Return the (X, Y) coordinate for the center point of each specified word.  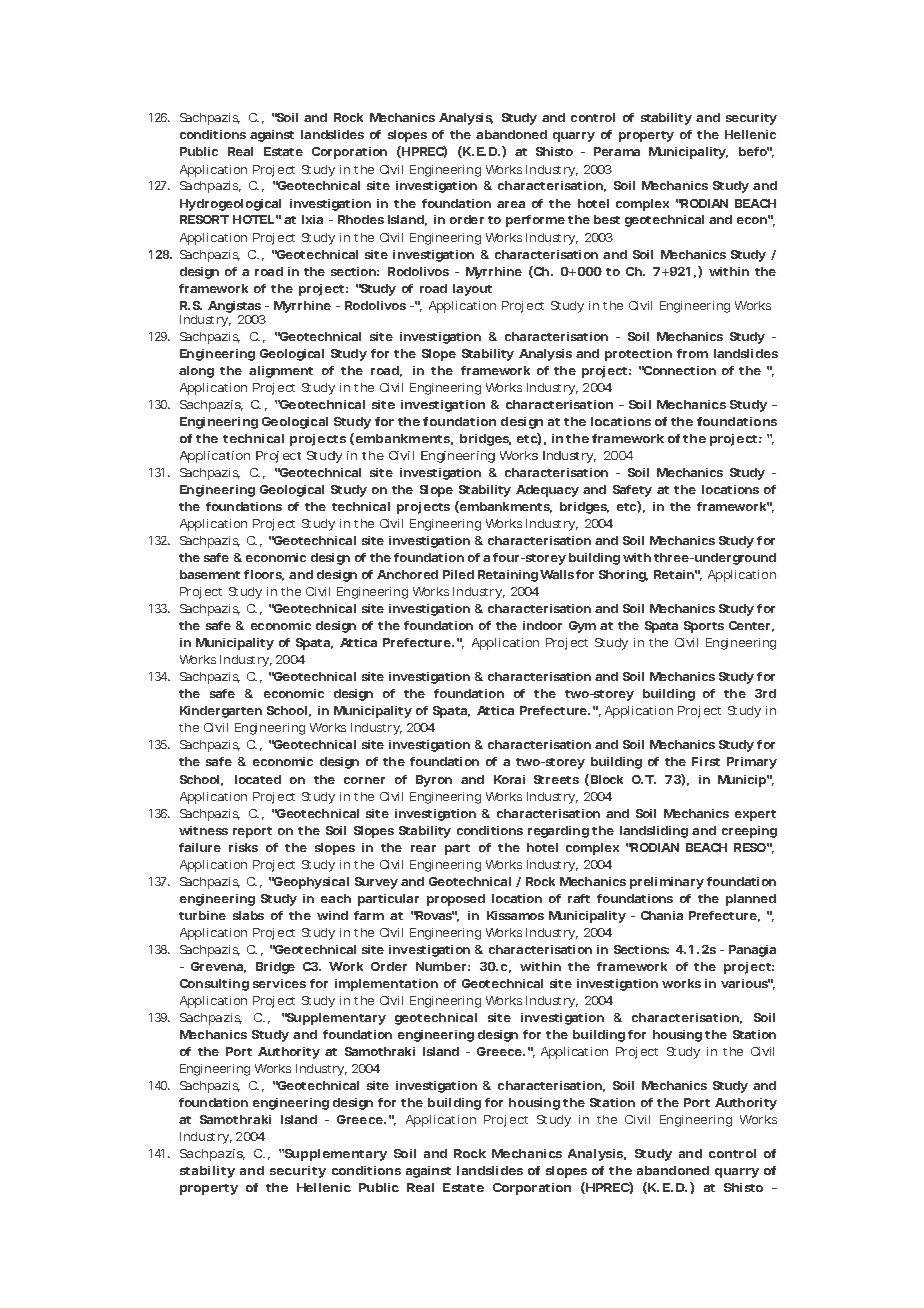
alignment (281, 372)
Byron (434, 781)
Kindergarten (221, 712)
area (511, 204)
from (692, 353)
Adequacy (547, 491)
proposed (456, 900)
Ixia (312, 219)
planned (751, 900)
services (279, 983)
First (706, 761)
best (607, 219)
